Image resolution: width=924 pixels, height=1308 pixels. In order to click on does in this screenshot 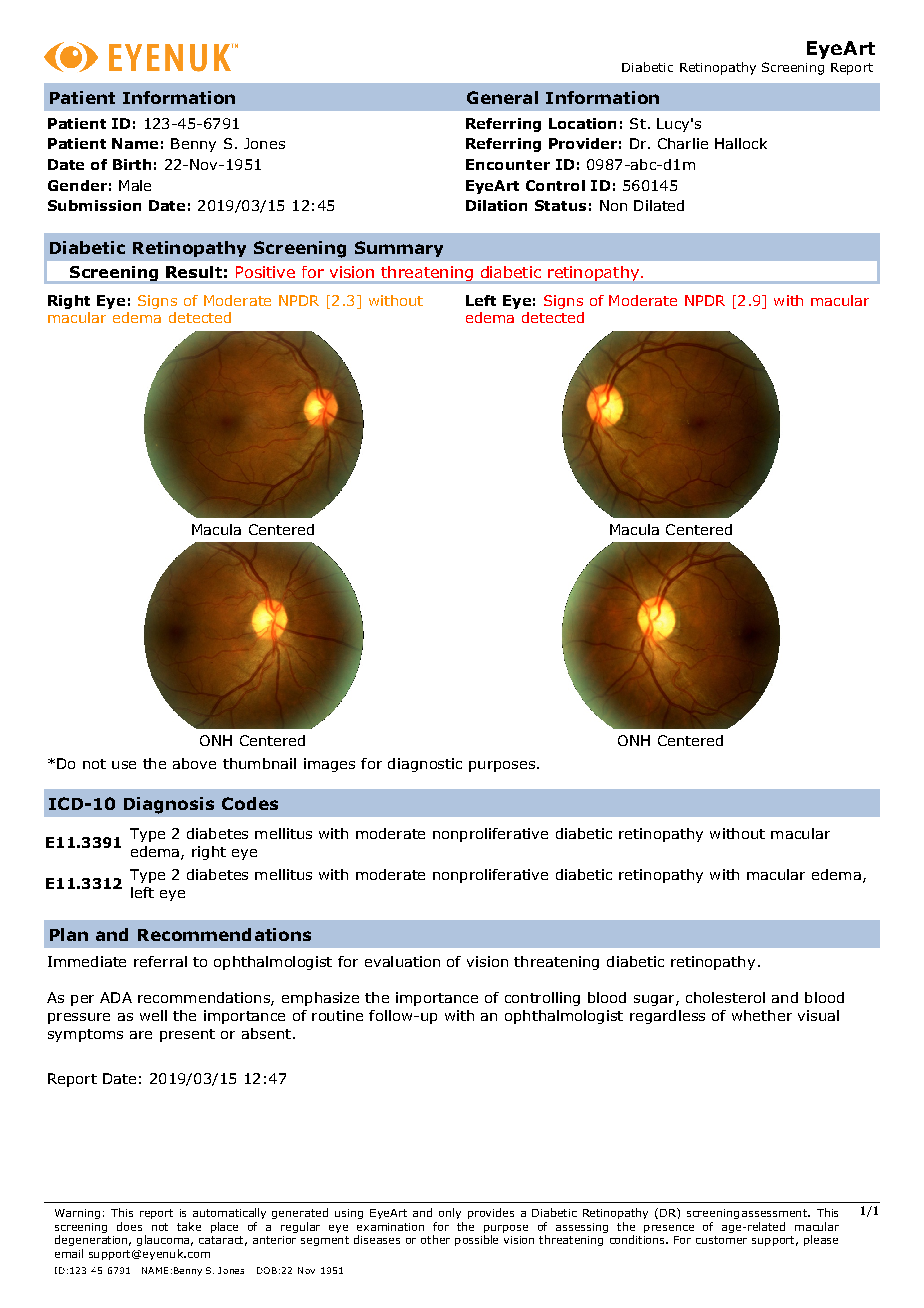, I will do `click(129, 1226)`.
